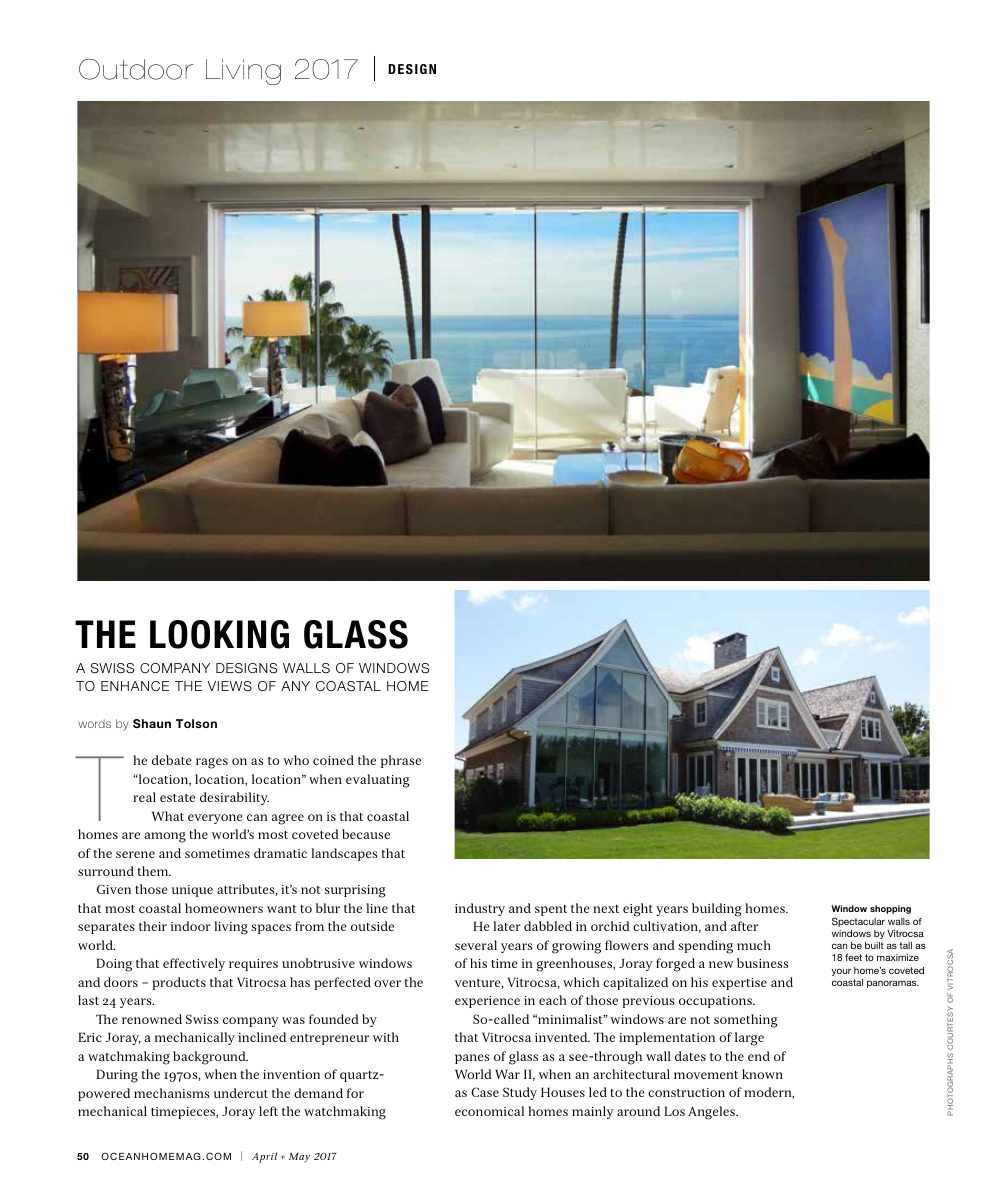 The image size is (996, 1204). I want to click on evaluating, so click(377, 781).
